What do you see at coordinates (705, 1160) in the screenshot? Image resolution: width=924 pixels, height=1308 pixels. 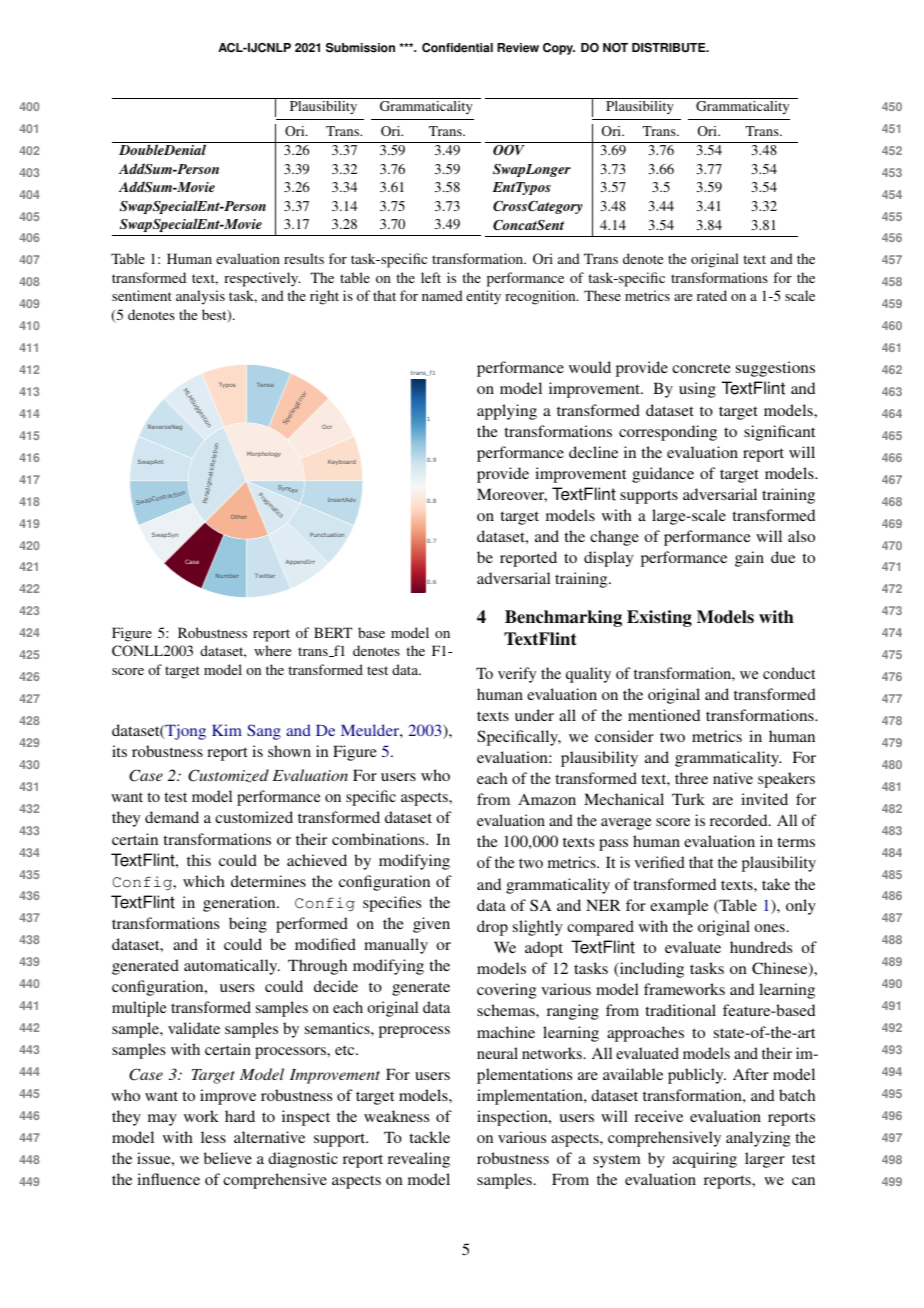 I see `acquiring` at bounding box center [705, 1160].
